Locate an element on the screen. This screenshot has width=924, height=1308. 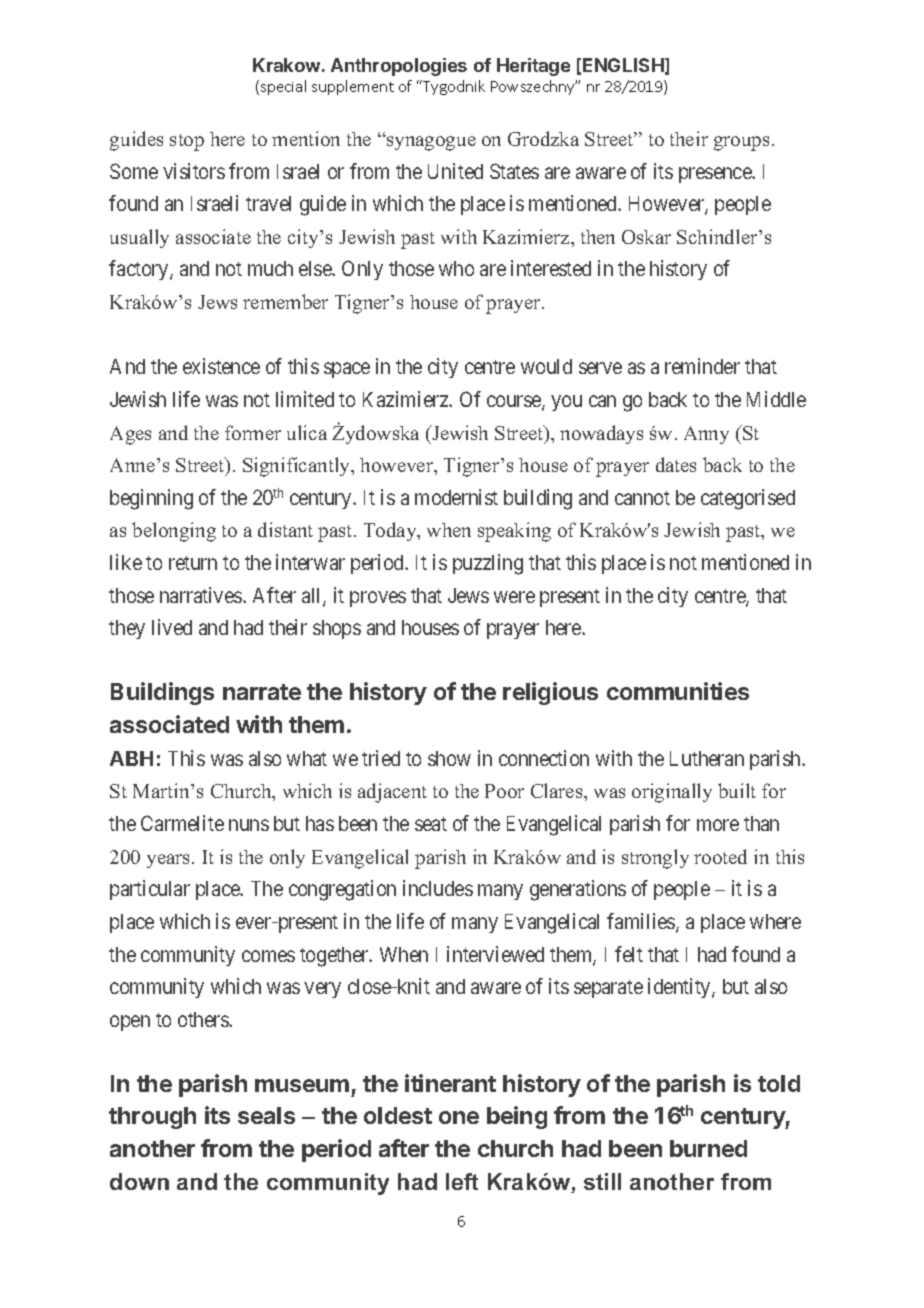
groups is located at coordinates (741, 143).
